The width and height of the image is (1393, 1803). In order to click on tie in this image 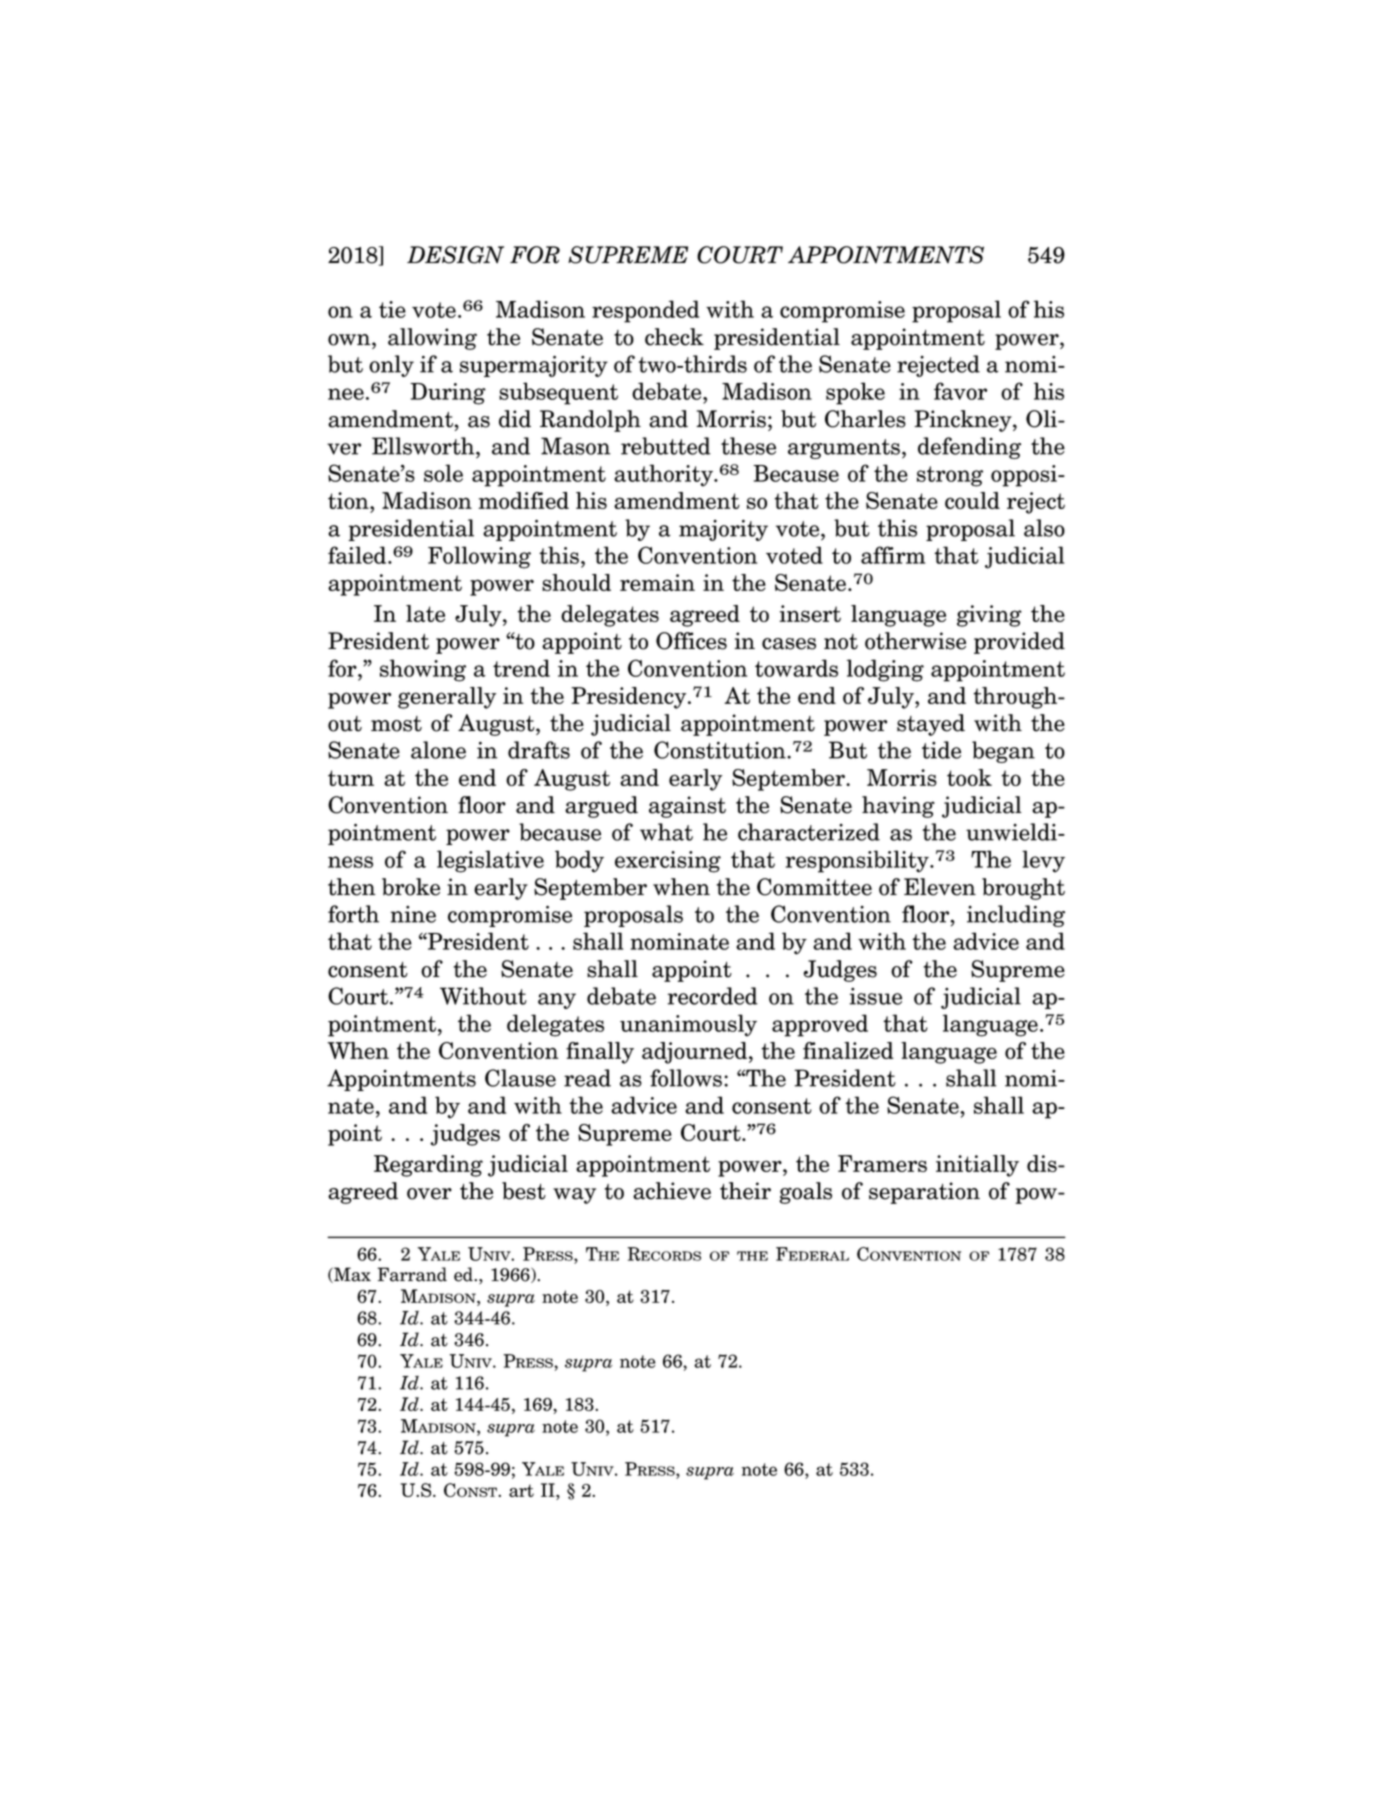, I will do `click(392, 309)`.
